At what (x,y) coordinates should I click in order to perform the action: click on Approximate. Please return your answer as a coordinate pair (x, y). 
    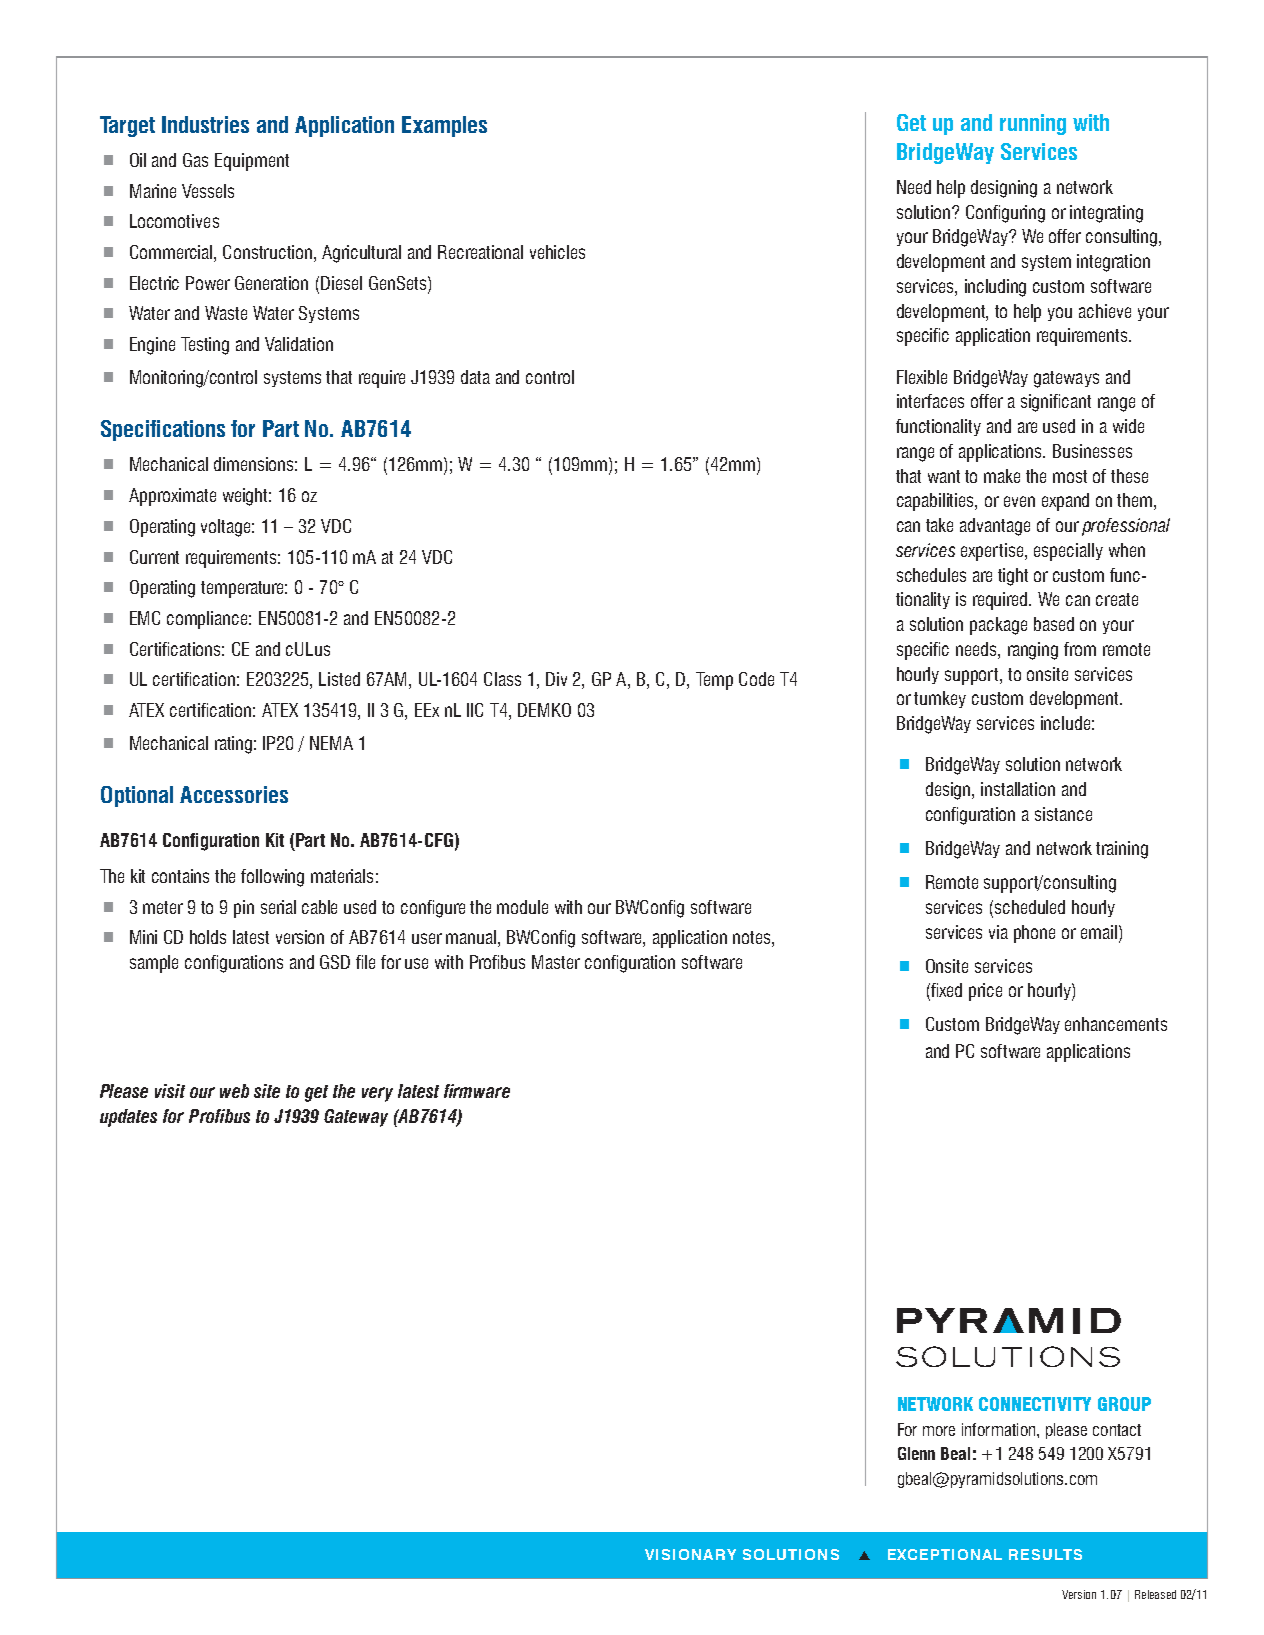
    Looking at the image, I should click on (172, 497).
